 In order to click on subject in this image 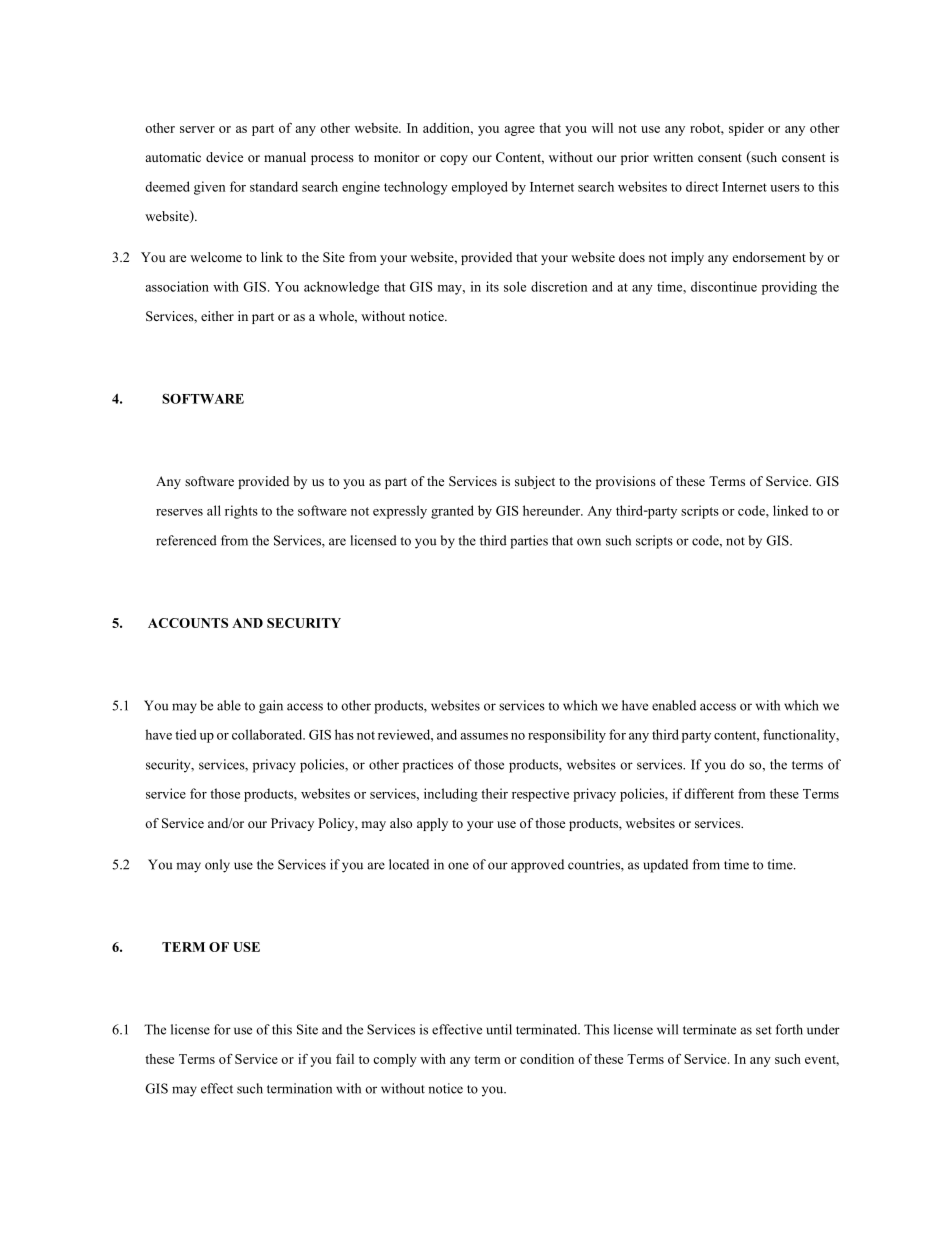, I will do `click(535, 482)`.
